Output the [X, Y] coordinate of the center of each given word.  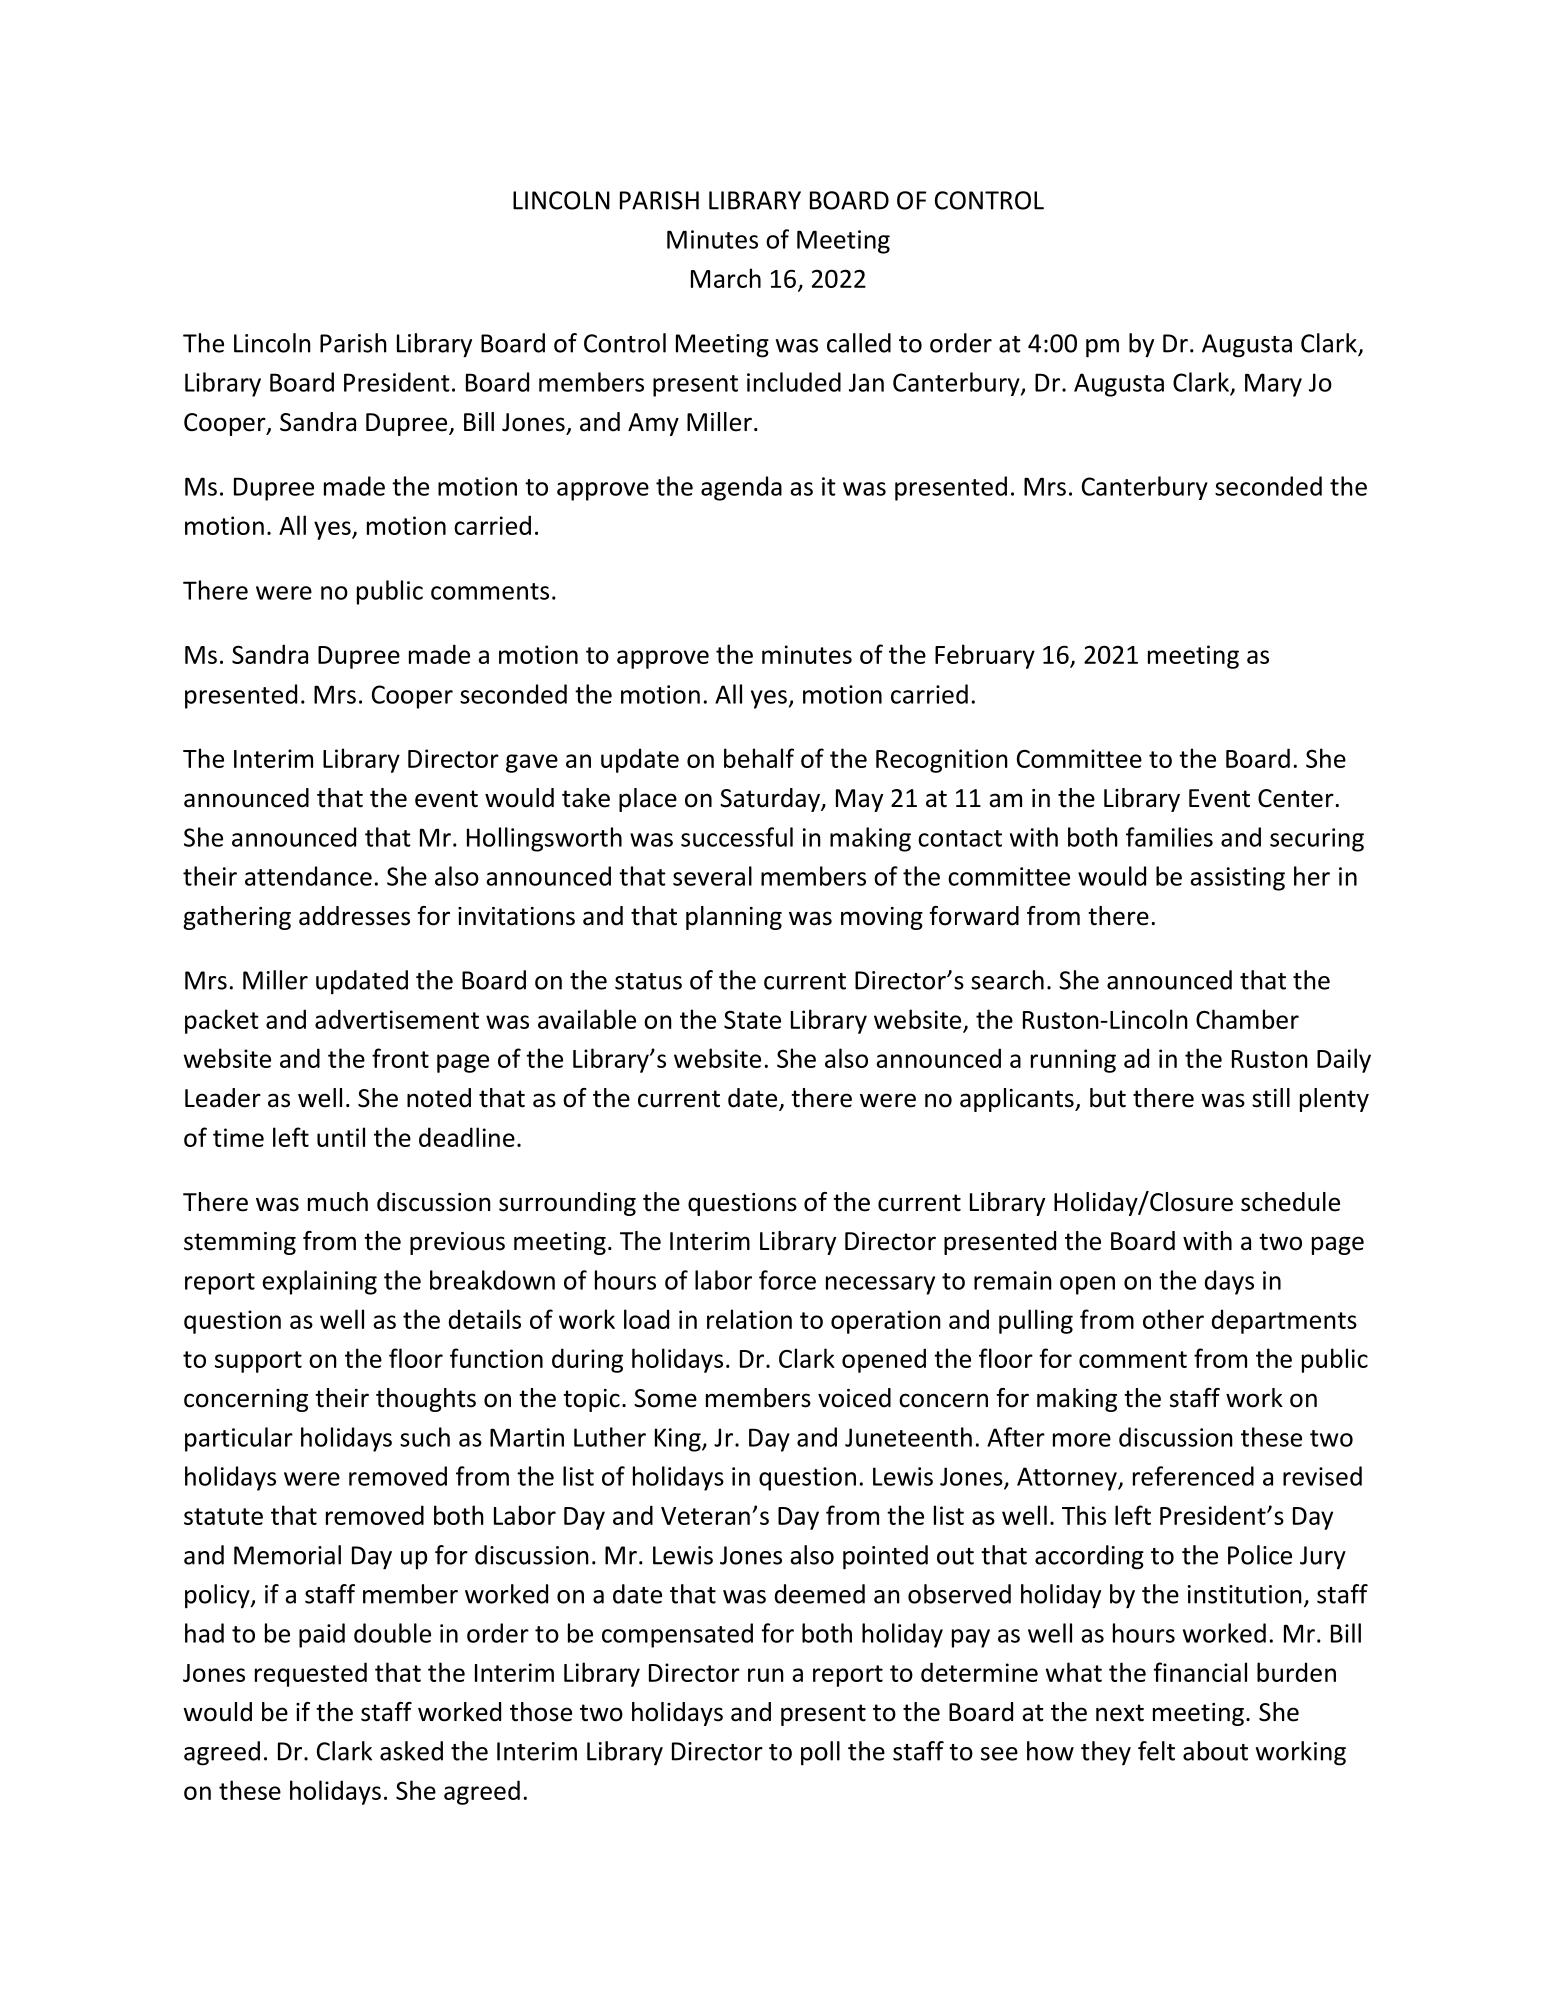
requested [311, 1674]
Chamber [1247, 1019]
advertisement [397, 1019]
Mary [1273, 385]
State [752, 1019]
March [726, 278]
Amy [653, 424]
